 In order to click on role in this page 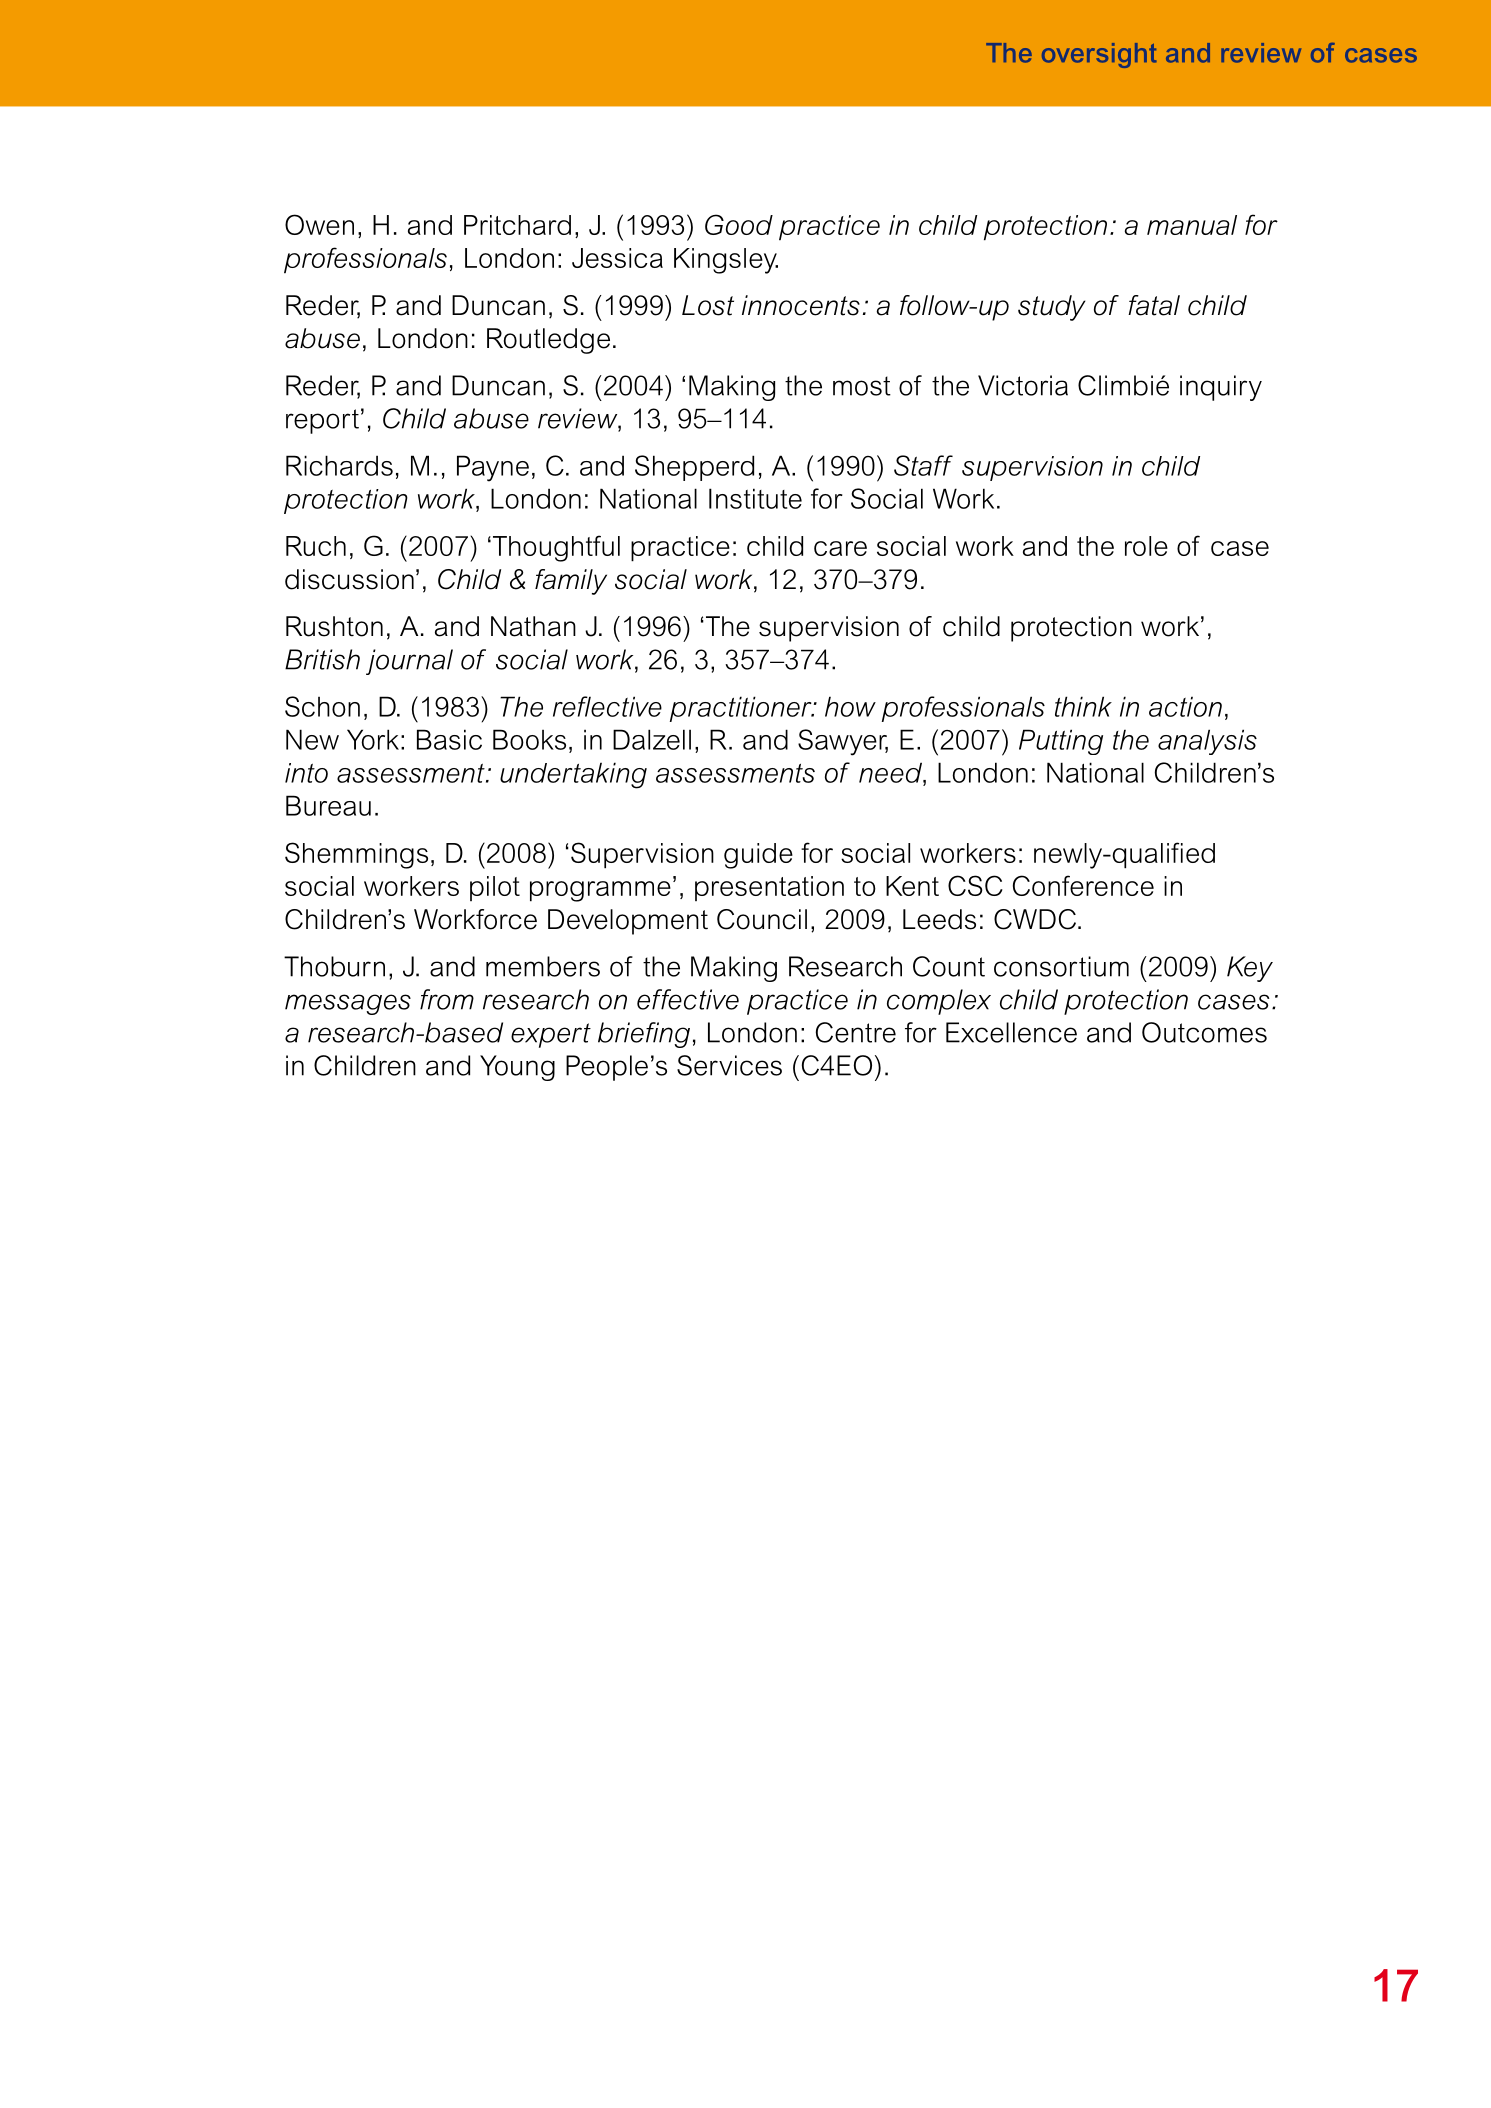, I will do `click(1146, 546)`.
